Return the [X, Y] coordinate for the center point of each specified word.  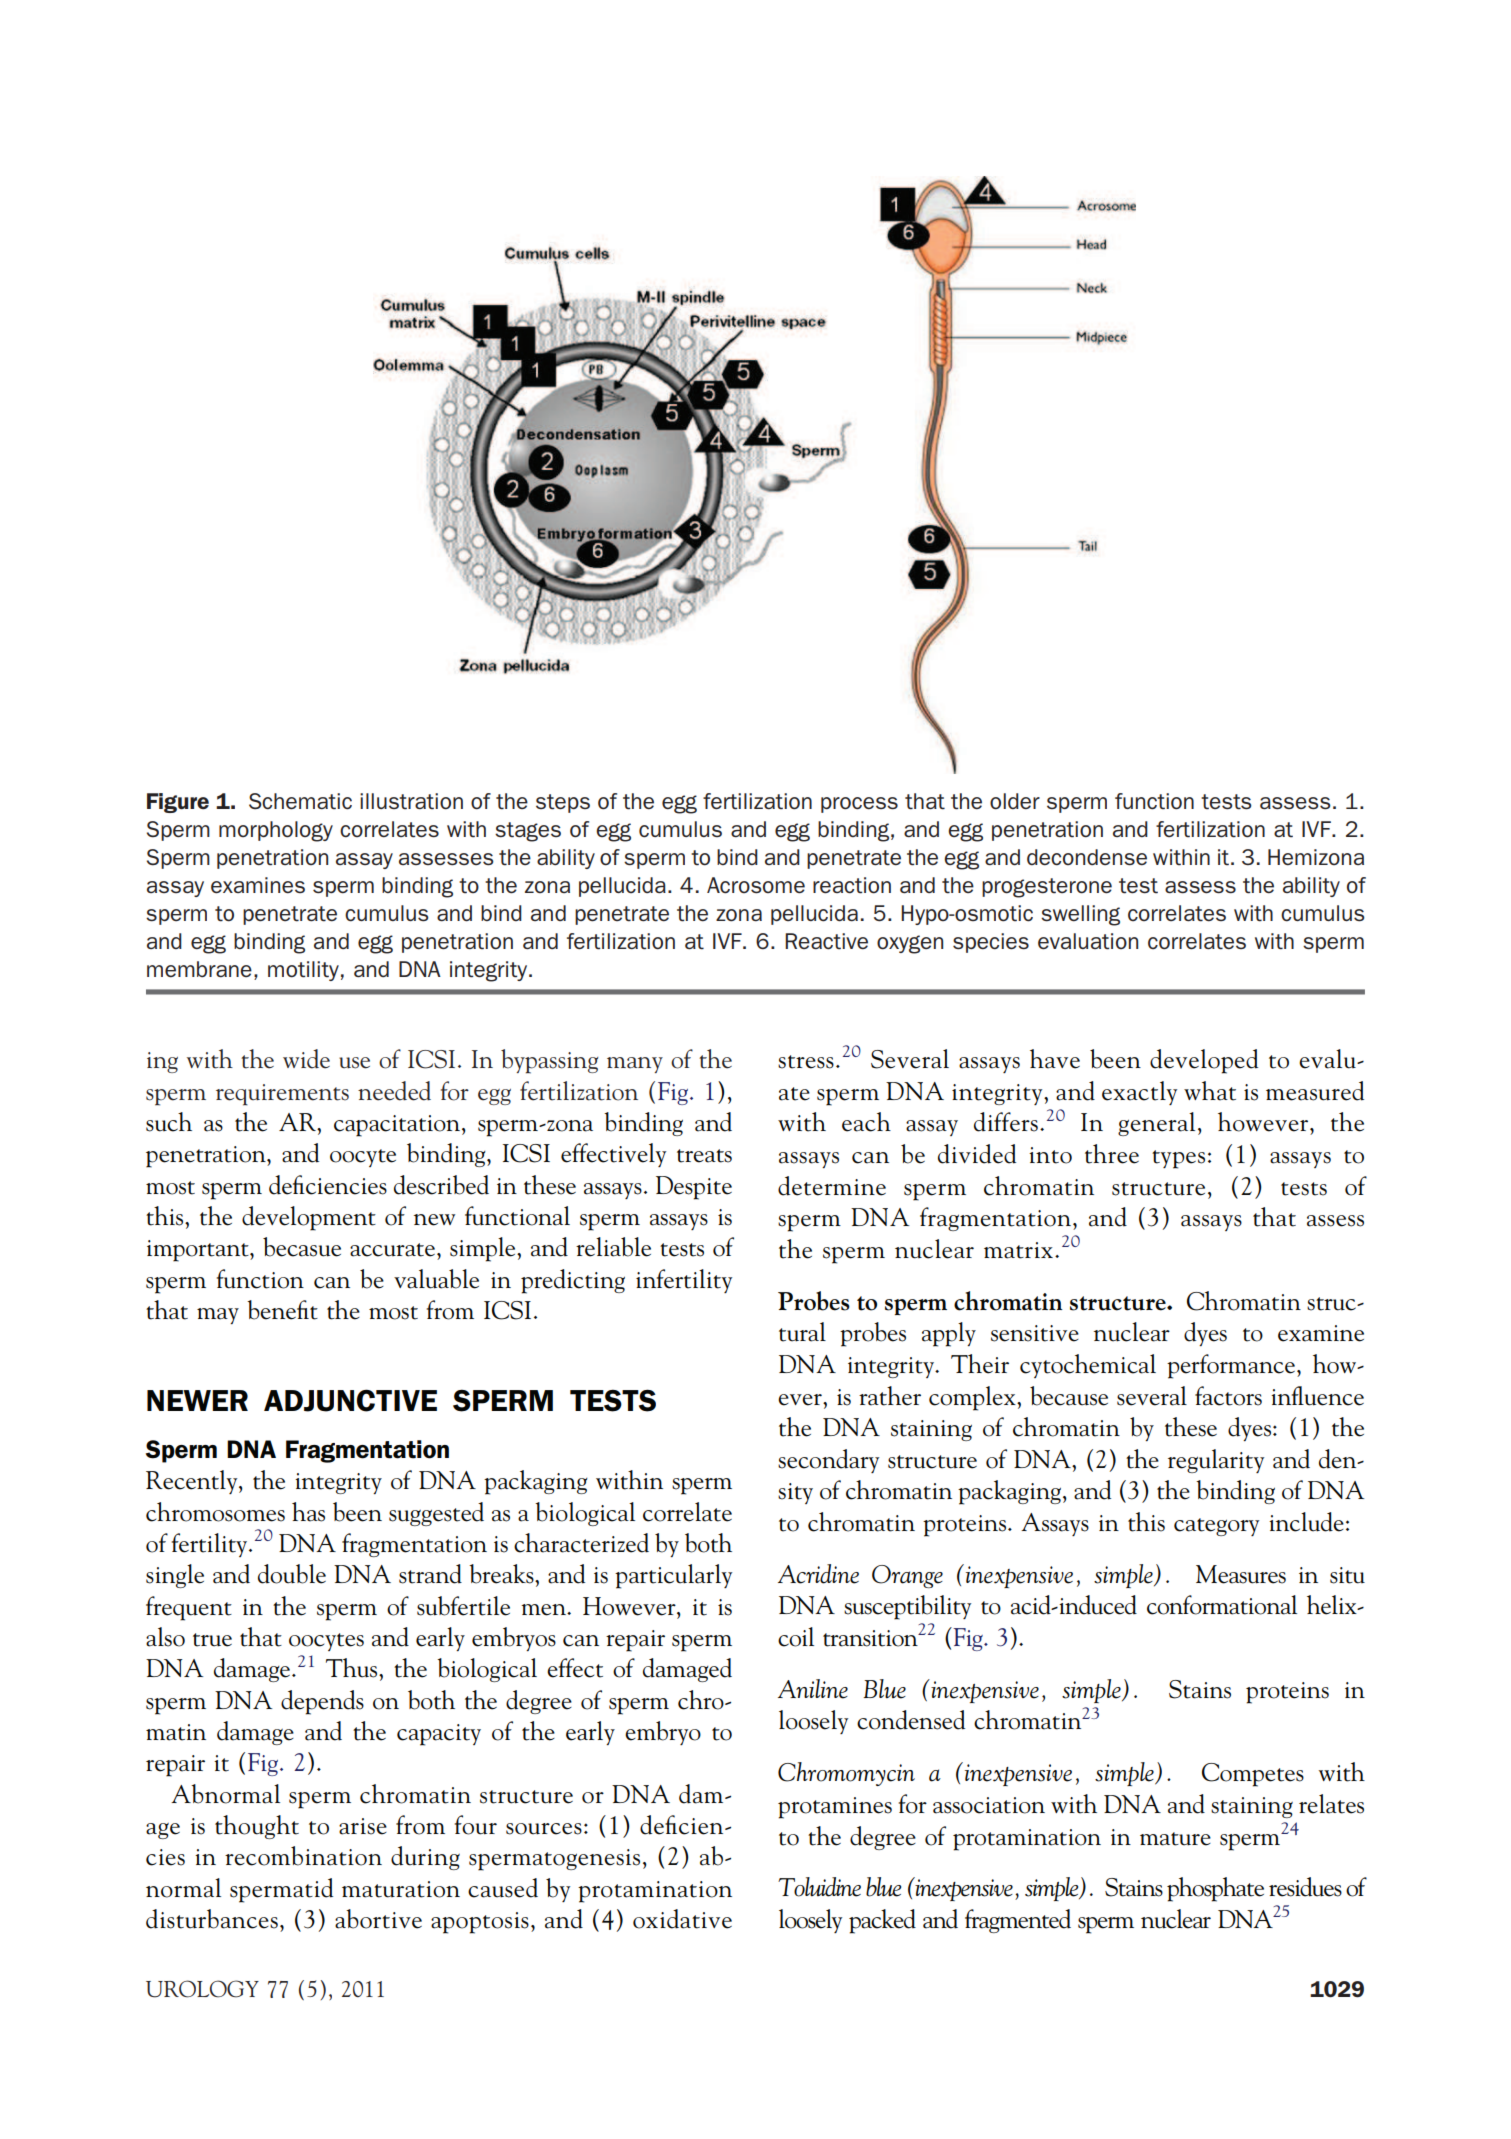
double [292, 1574]
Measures [1241, 1574]
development [309, 1218]
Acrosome [756, 885]
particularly [673, 1576]
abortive [378, 1919]
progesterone [1047, 888]
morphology [276, 831]
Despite [694, 1188]
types [1178, 1159]
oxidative [682, 1919]
